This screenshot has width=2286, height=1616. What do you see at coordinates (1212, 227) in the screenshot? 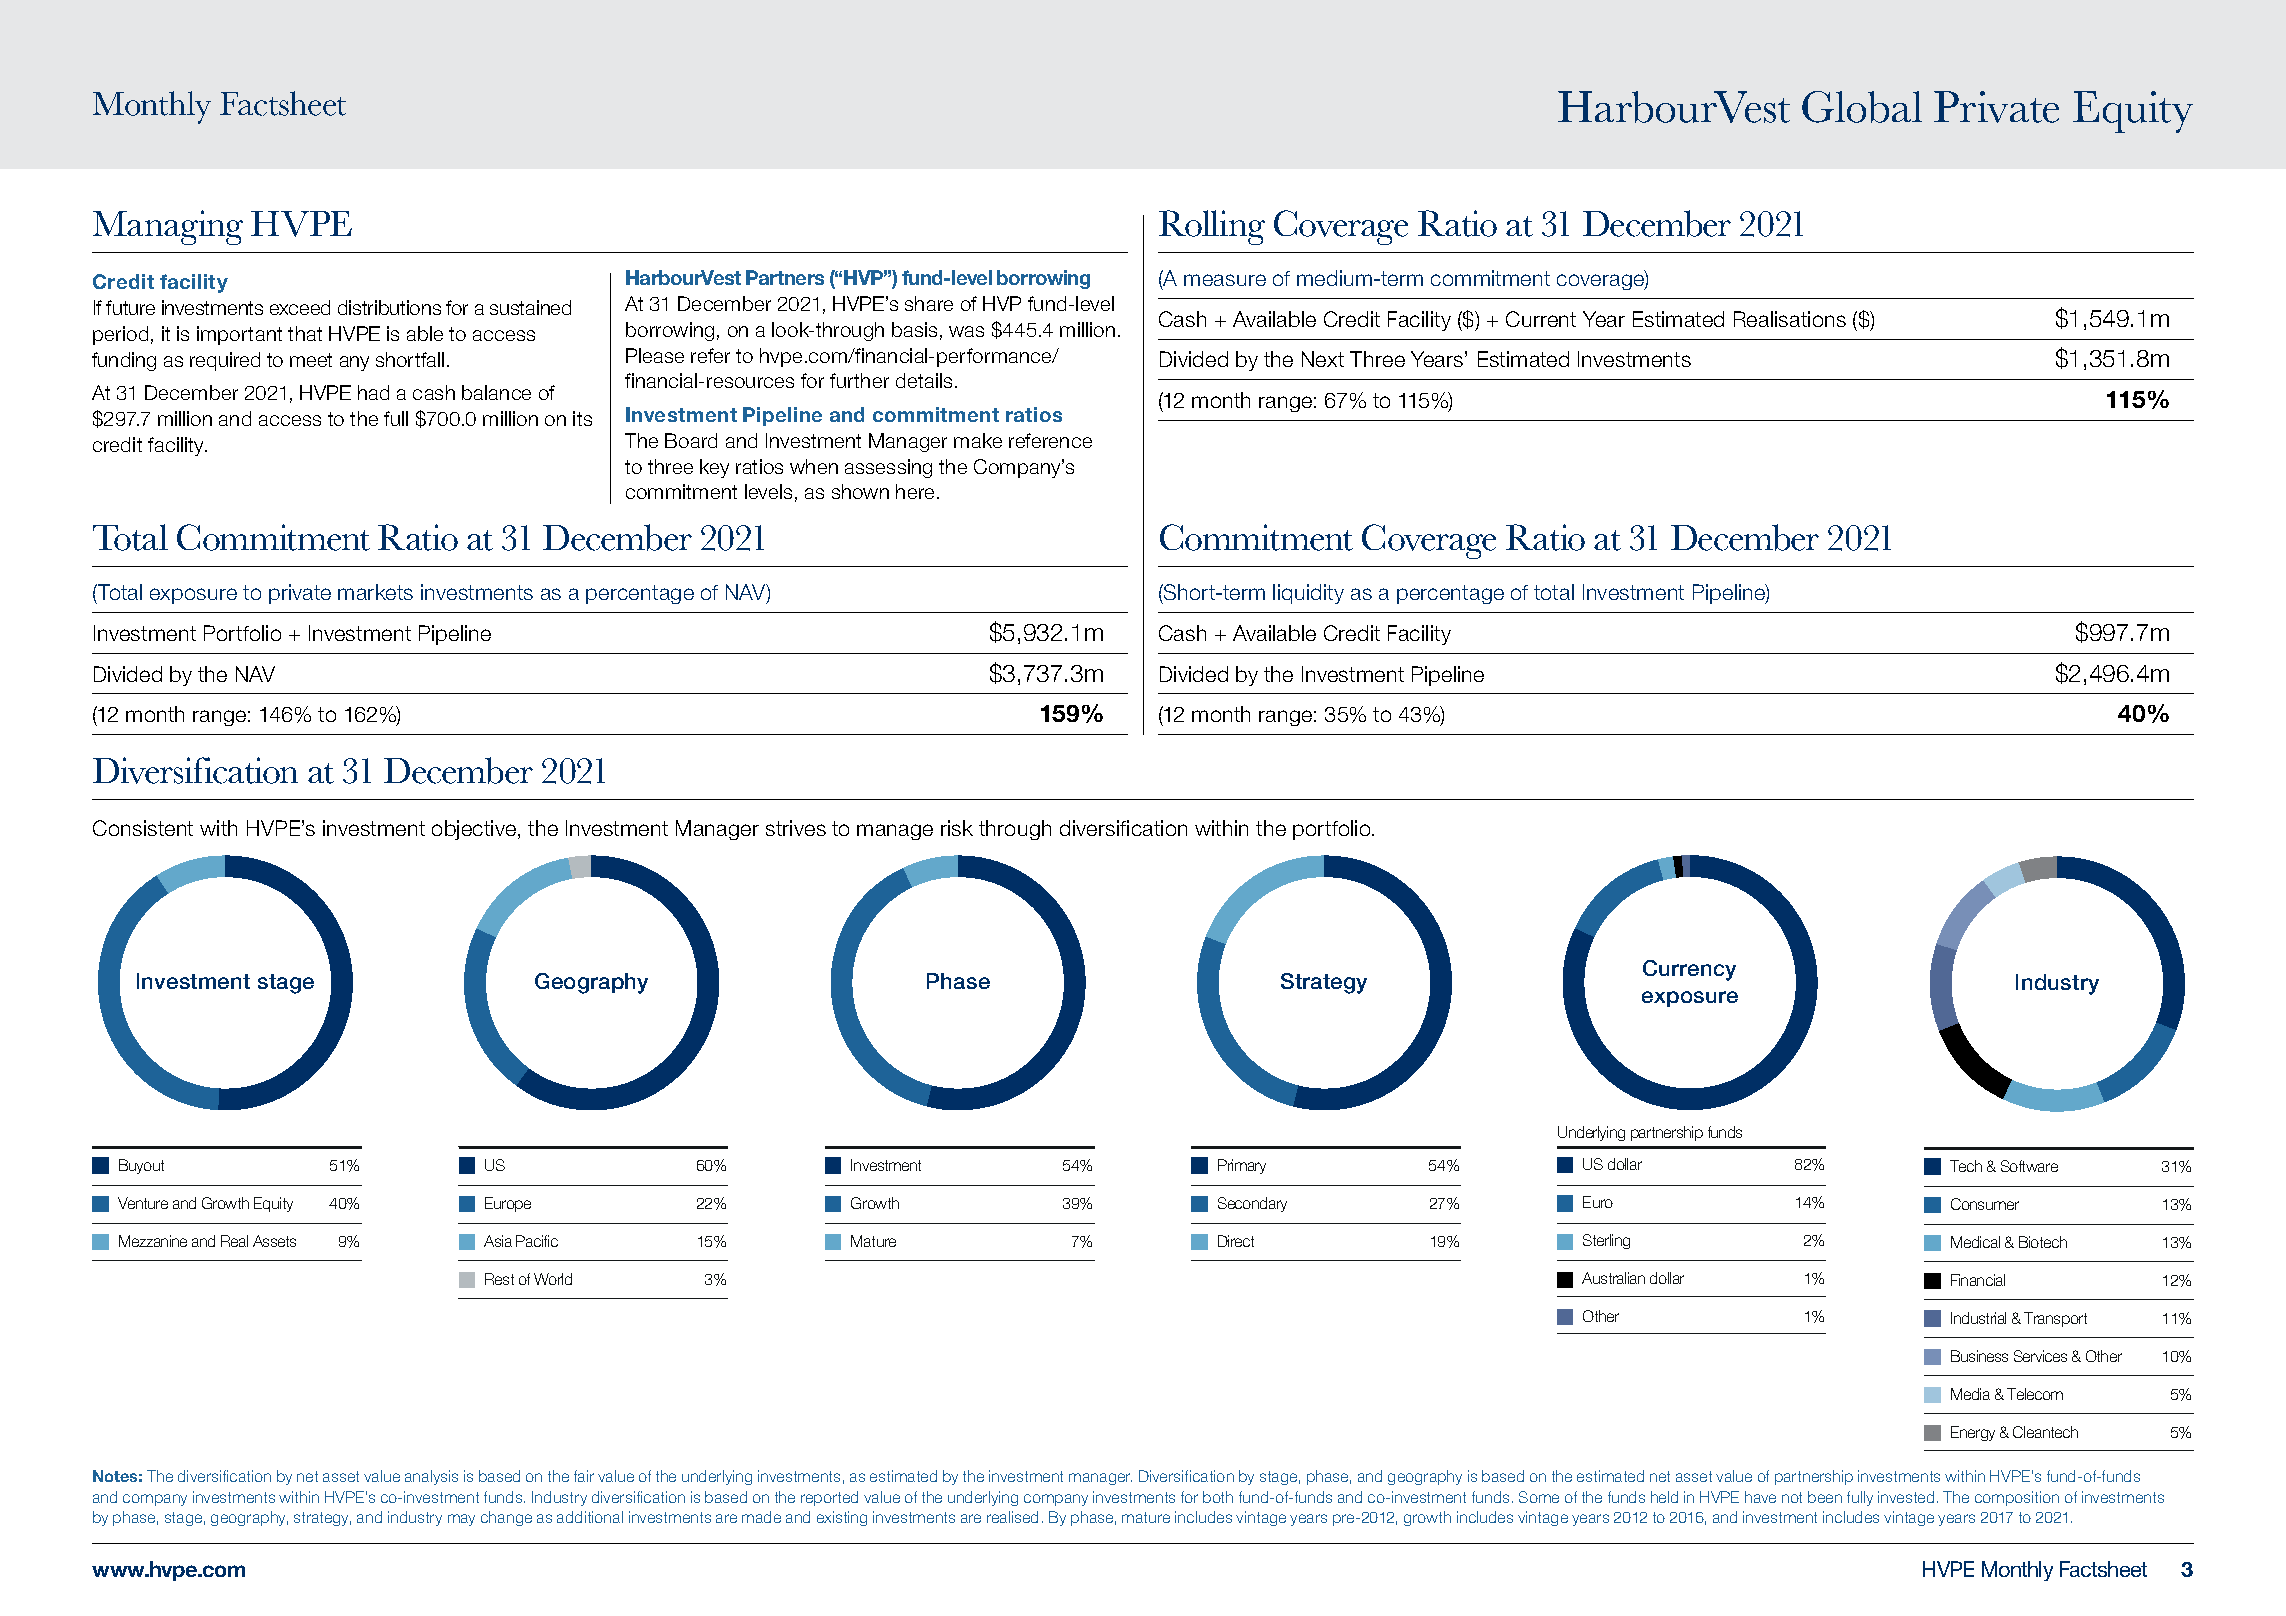
I see `Rolling` at bounding box center [1212, 227].
